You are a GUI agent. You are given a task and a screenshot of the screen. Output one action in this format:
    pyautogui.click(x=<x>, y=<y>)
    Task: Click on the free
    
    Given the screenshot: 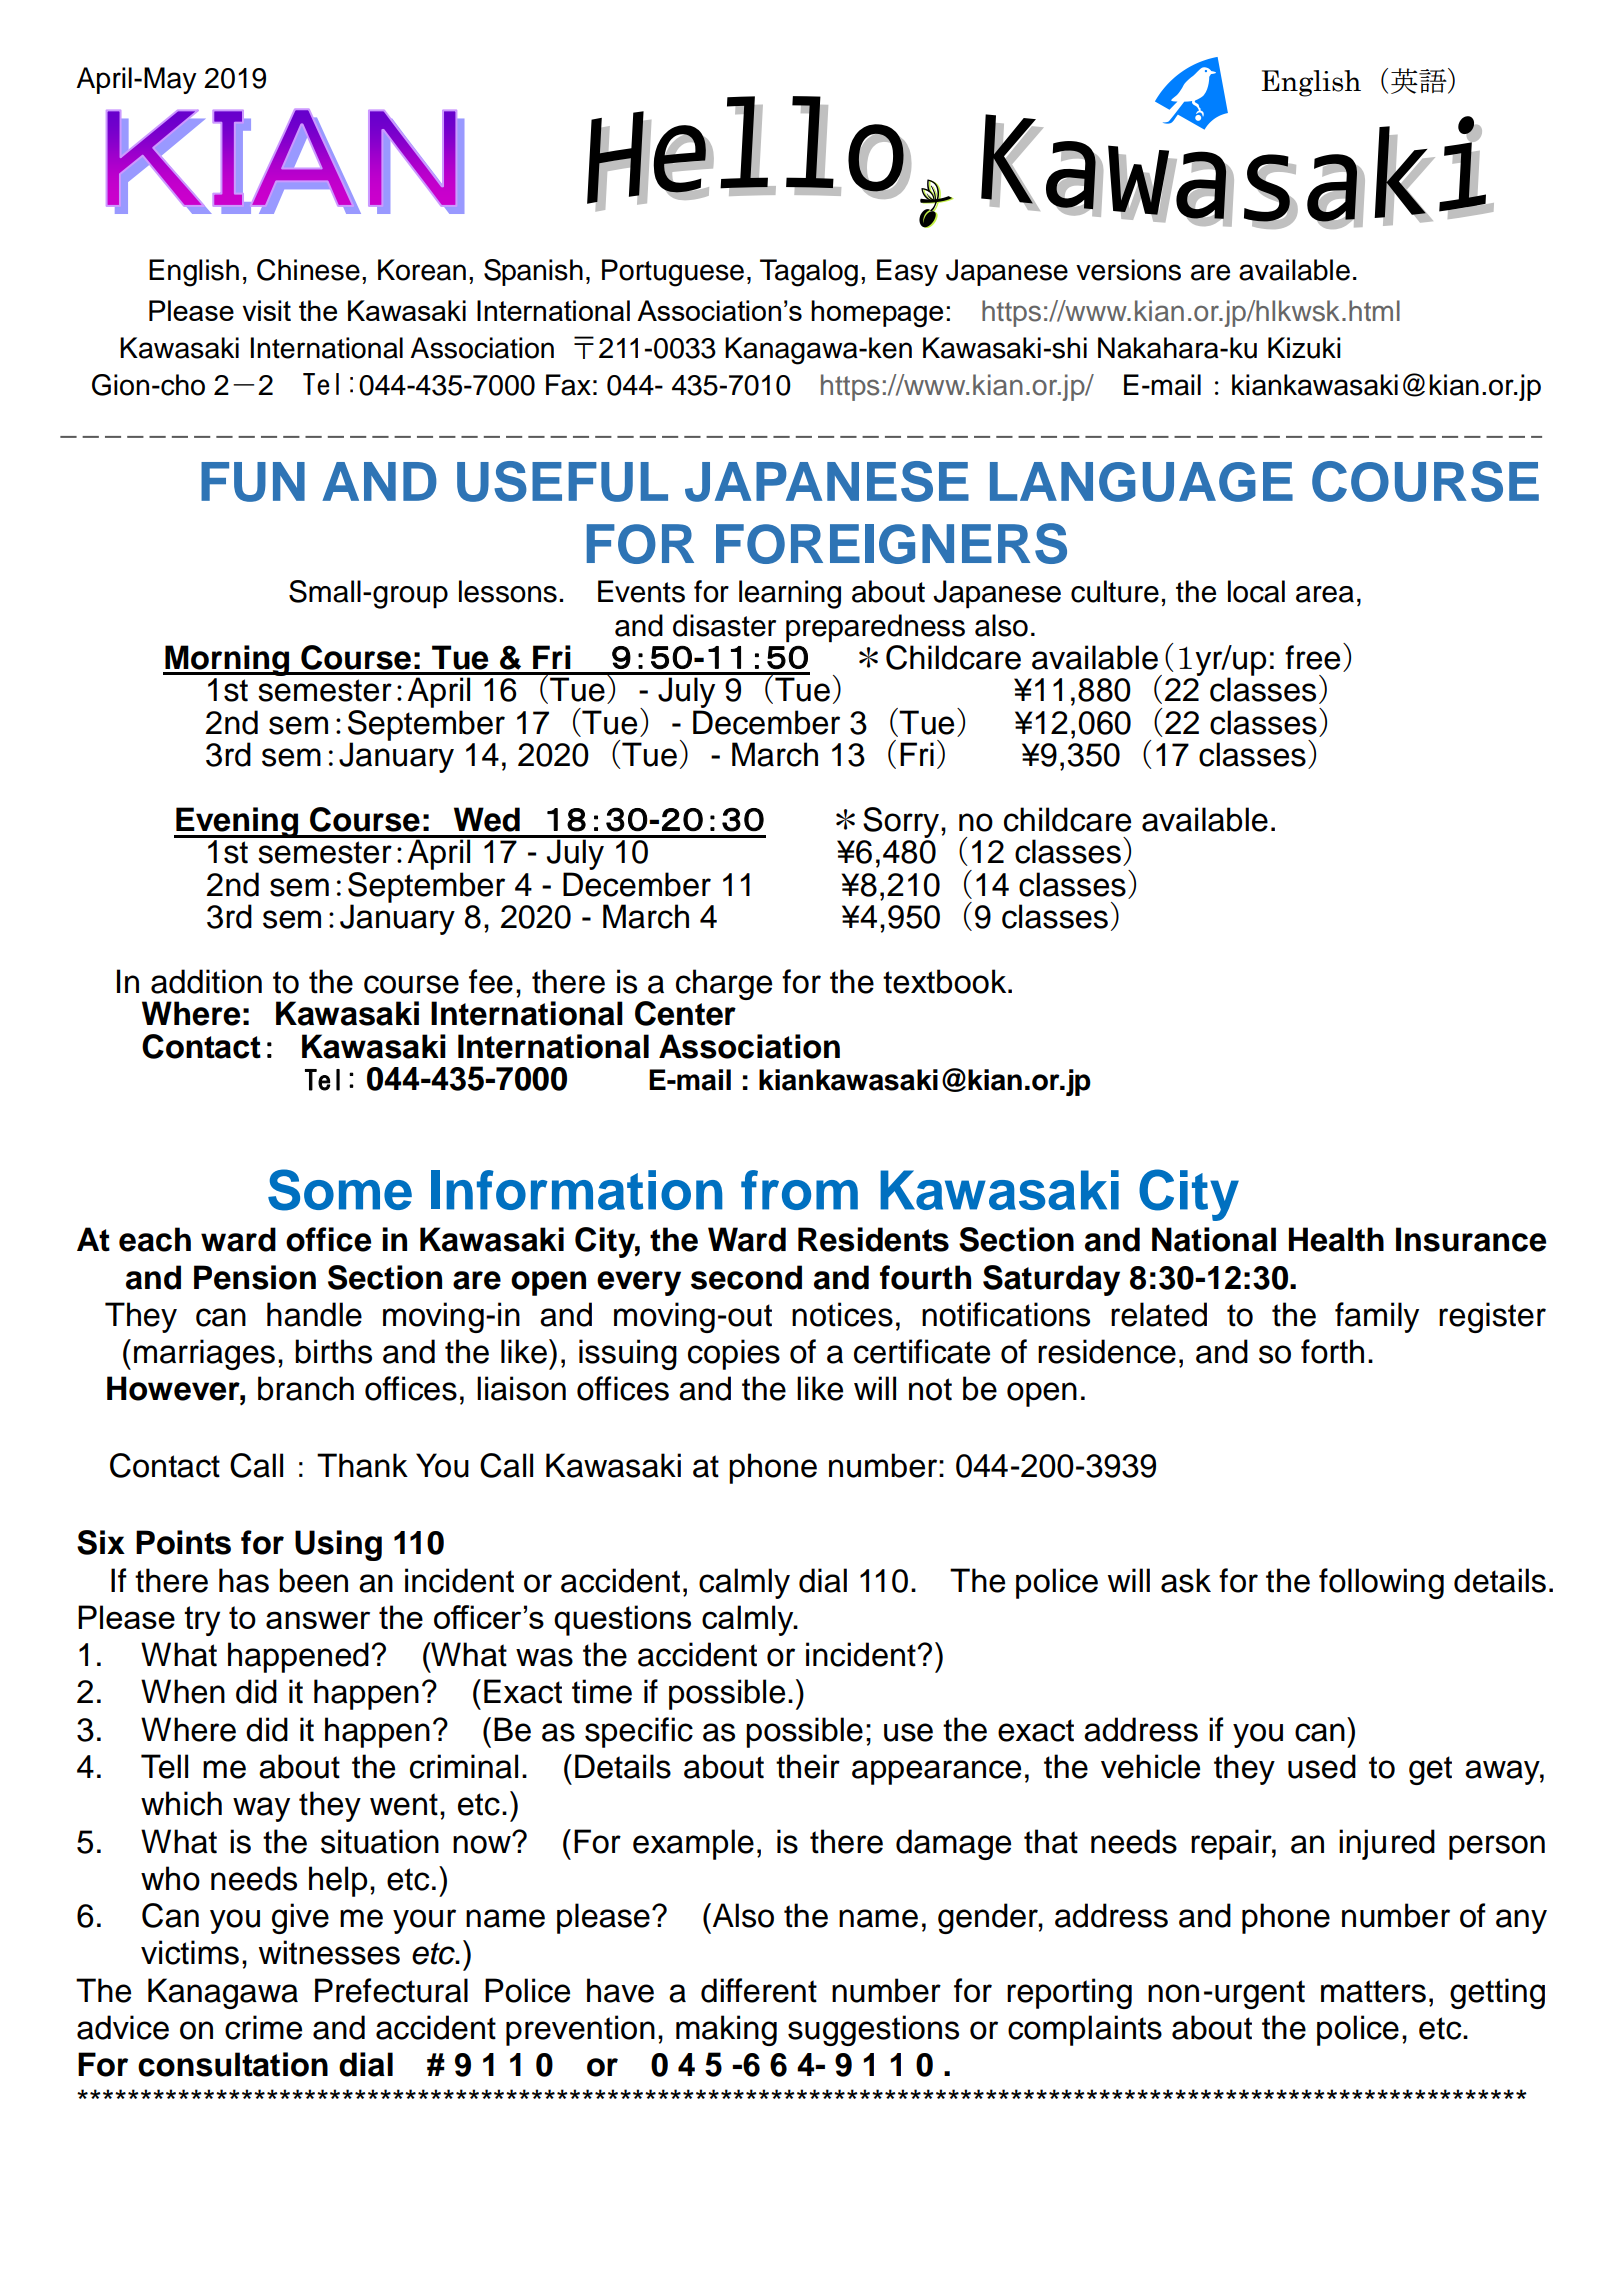 What is the action you would take?
    pyautogui.click(x=1312, y=657)
